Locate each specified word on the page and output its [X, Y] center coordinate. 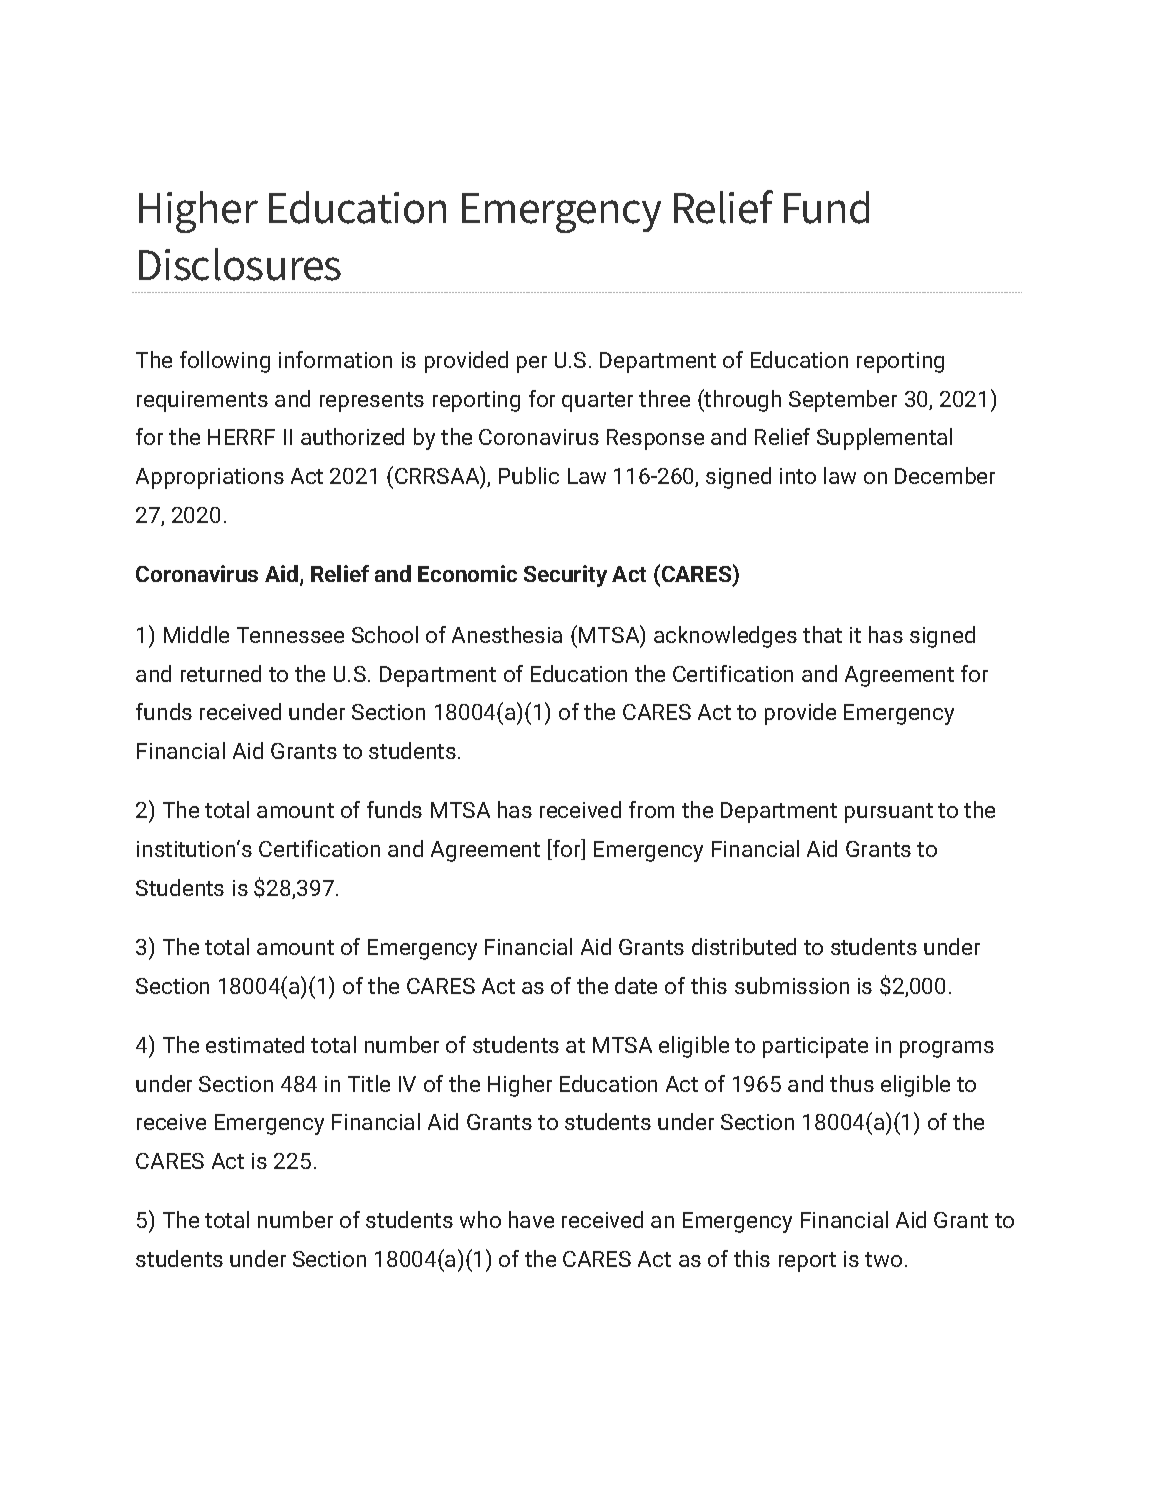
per [532, 364]
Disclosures [240, 264]
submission [792, 985]
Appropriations [210, 478]
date [636, 985]
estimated [255, 1044]
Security [565, 576]
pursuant [889, 813]
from [651, 809]
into [798, 476]
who [480, 1219]
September [843, 401]
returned [221, 673]
